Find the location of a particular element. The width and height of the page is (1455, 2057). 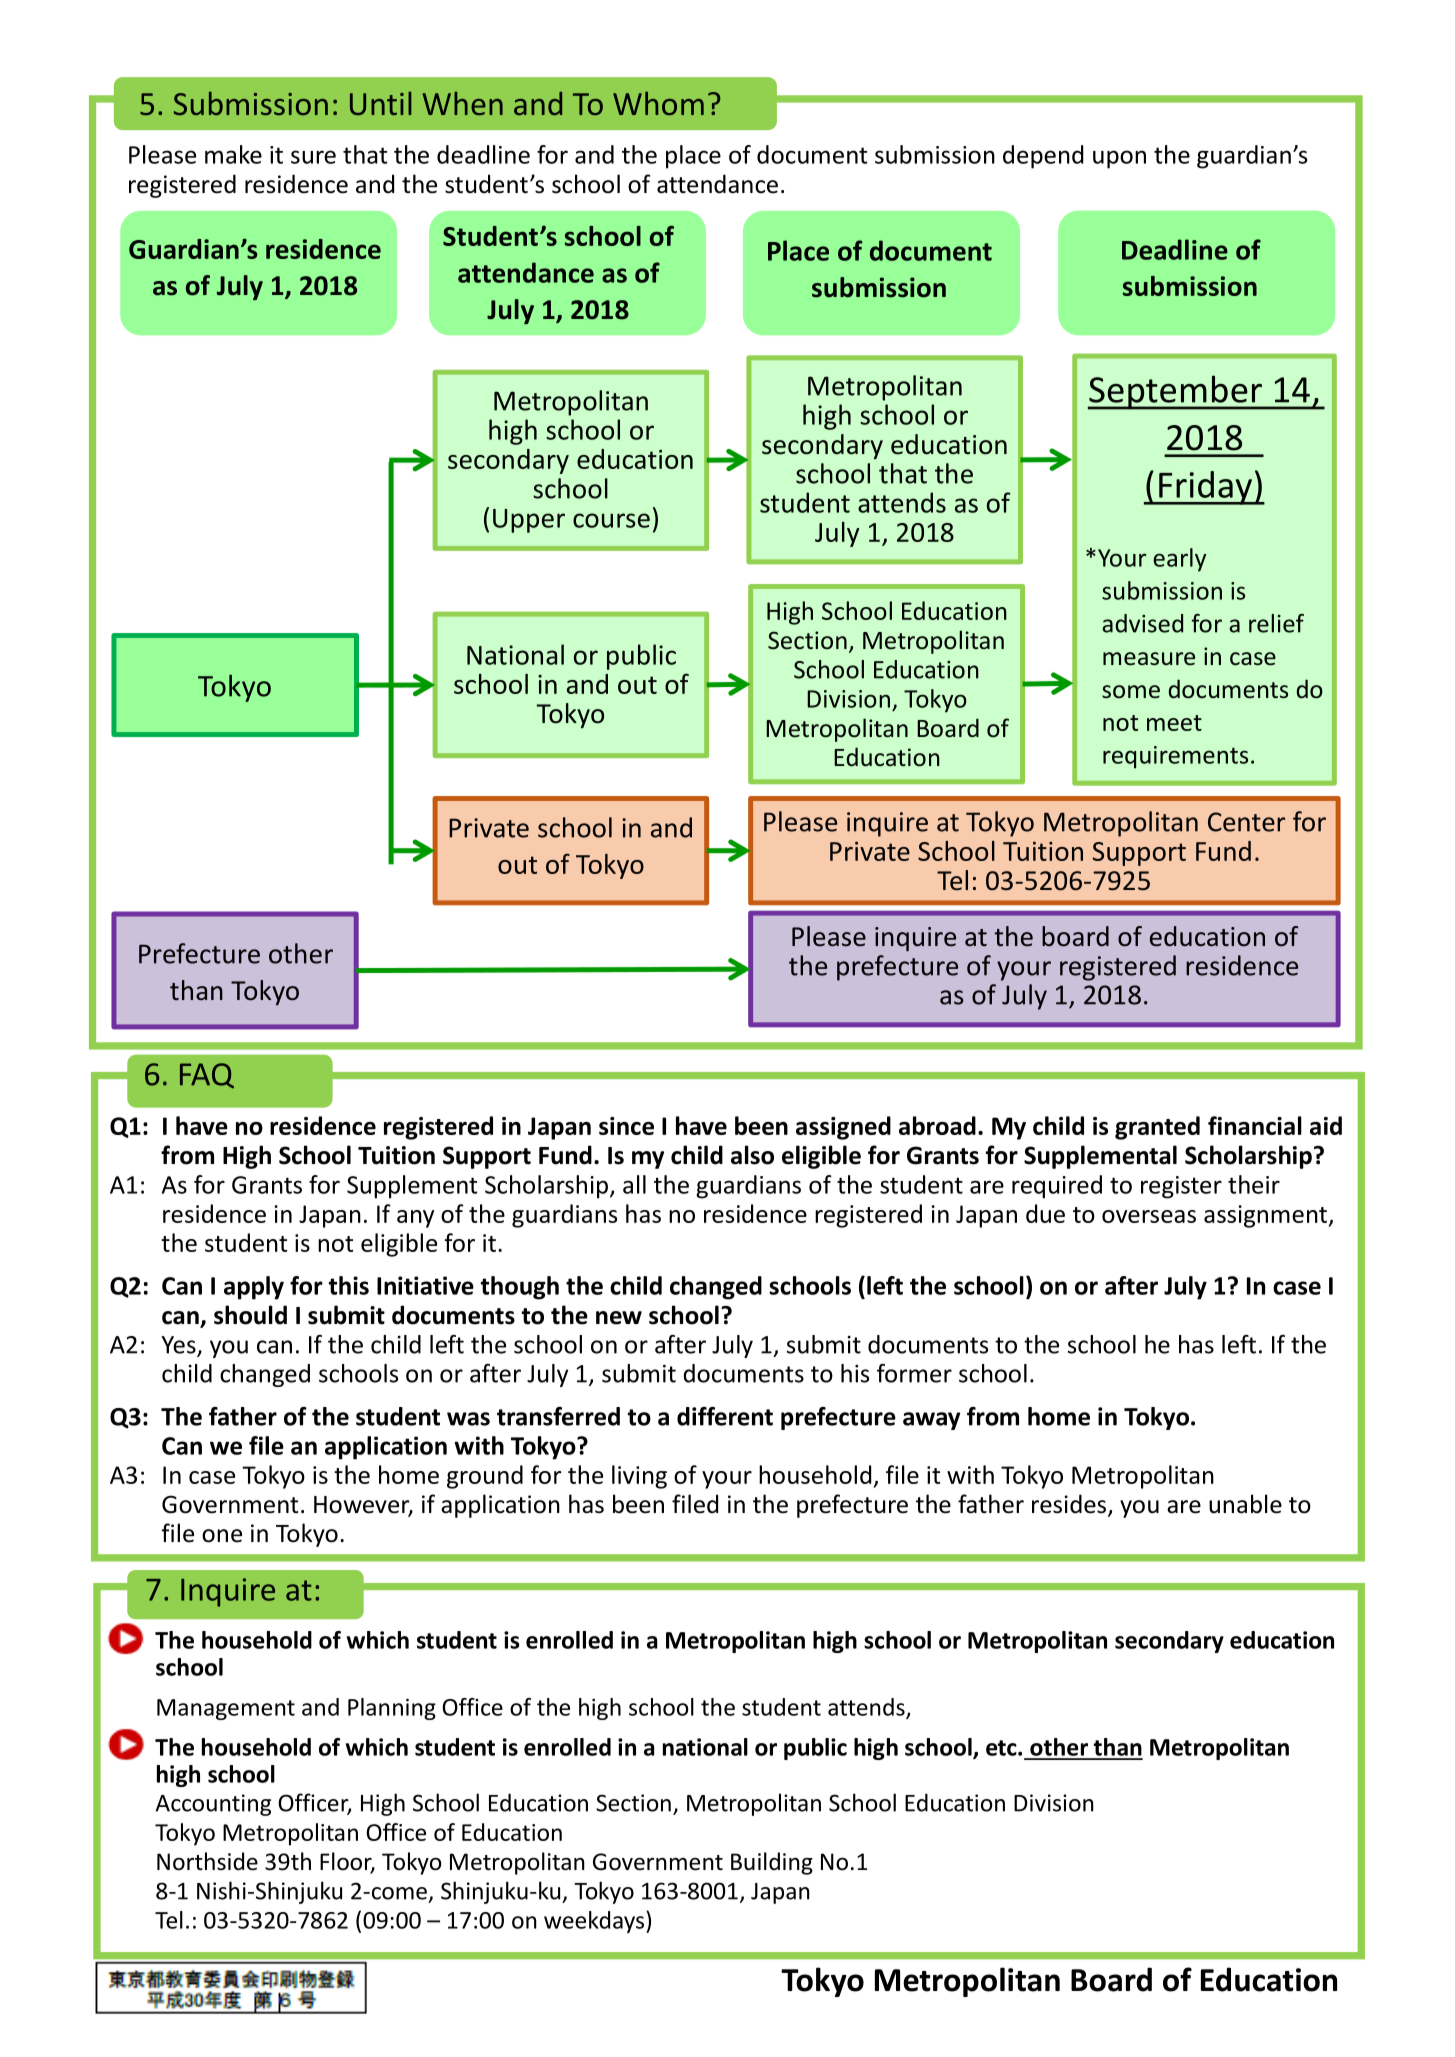

Whom is located at coordinates (658, 103).
